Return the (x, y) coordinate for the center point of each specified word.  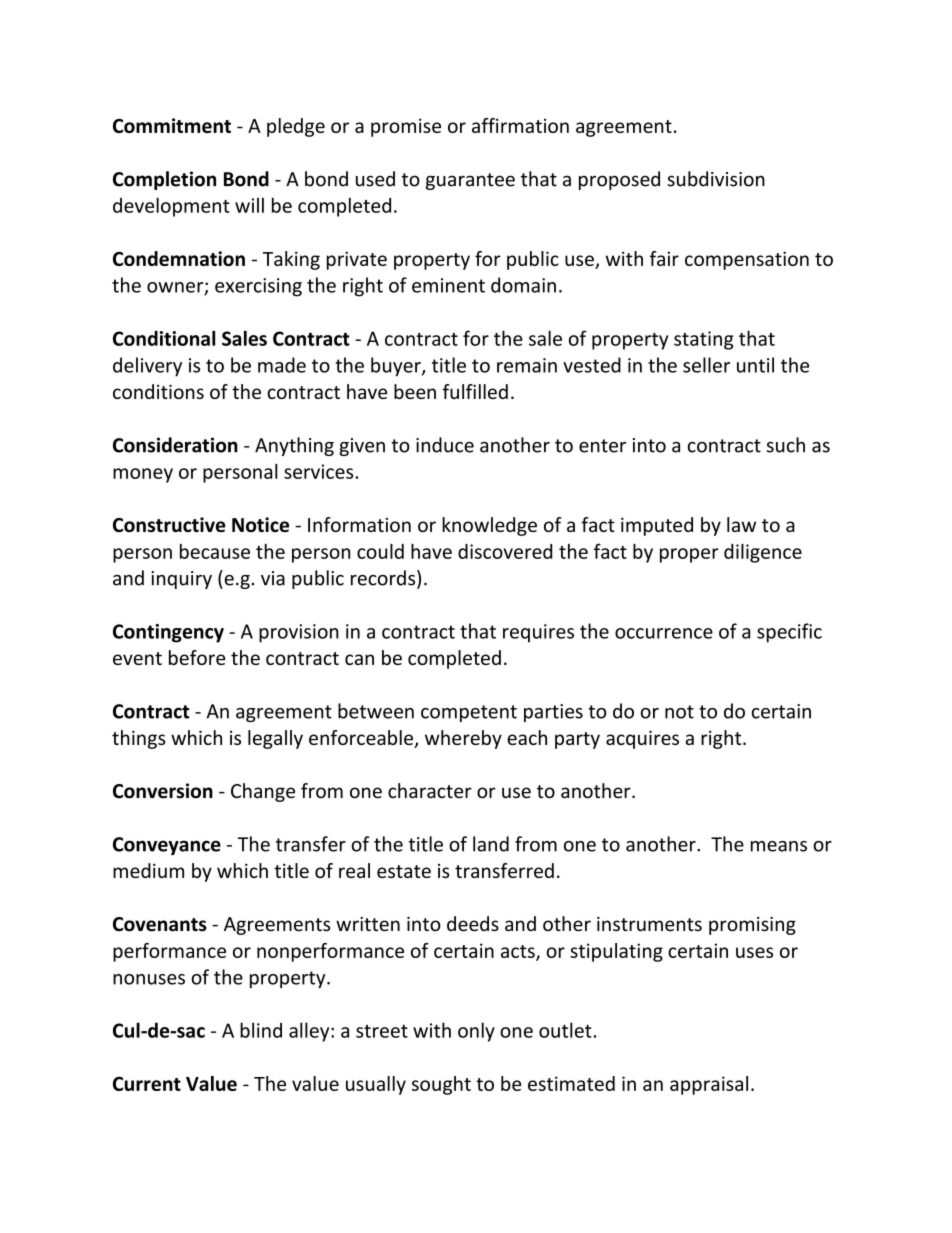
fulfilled (475, 391)
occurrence (664, 633)
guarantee (470, 181)
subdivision (716, 179)
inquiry (181, 580)
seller (706, 365)
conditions (158, 391)
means (779, 846)
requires (538, 633)
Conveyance (167, 846)
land (491, 844)
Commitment (172, 125)
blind (261, 1030)
